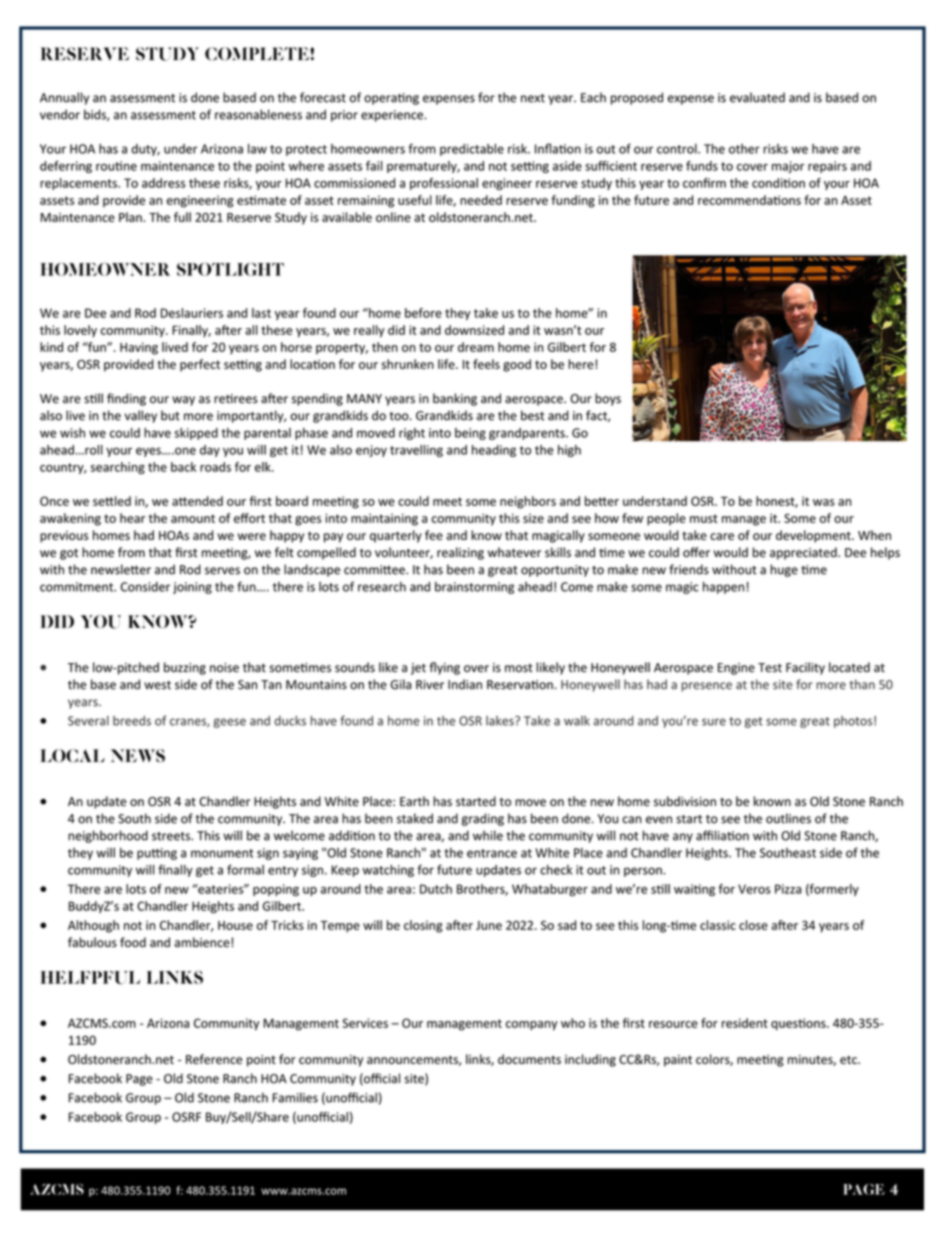 This document has width=952, height=1233. Describe the element at coordinates (849, 1059) in the document. I see `etc` at that location.
